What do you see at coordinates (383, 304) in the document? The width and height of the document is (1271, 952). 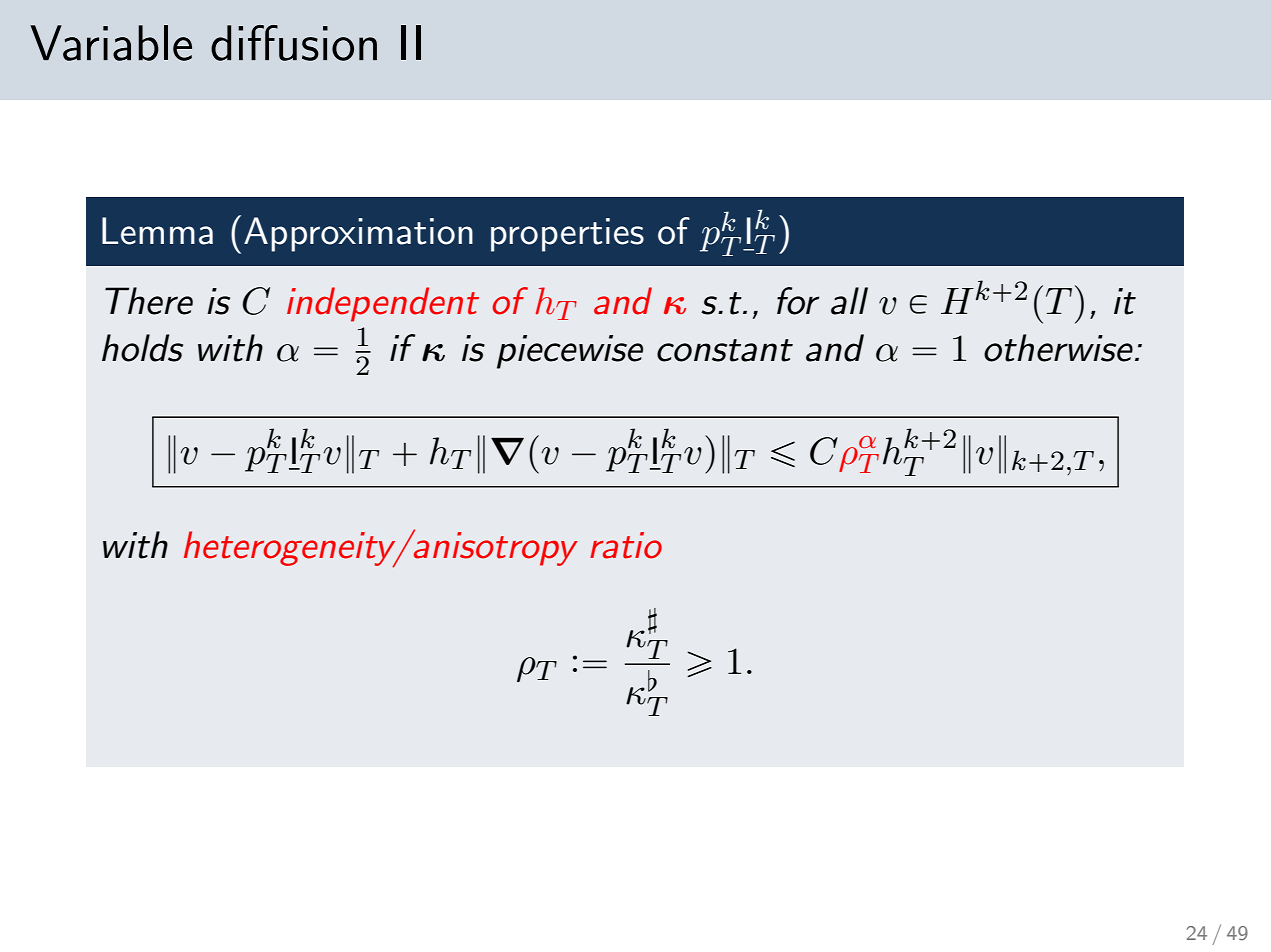 I see `independent` at bounding box center [383, 304].
